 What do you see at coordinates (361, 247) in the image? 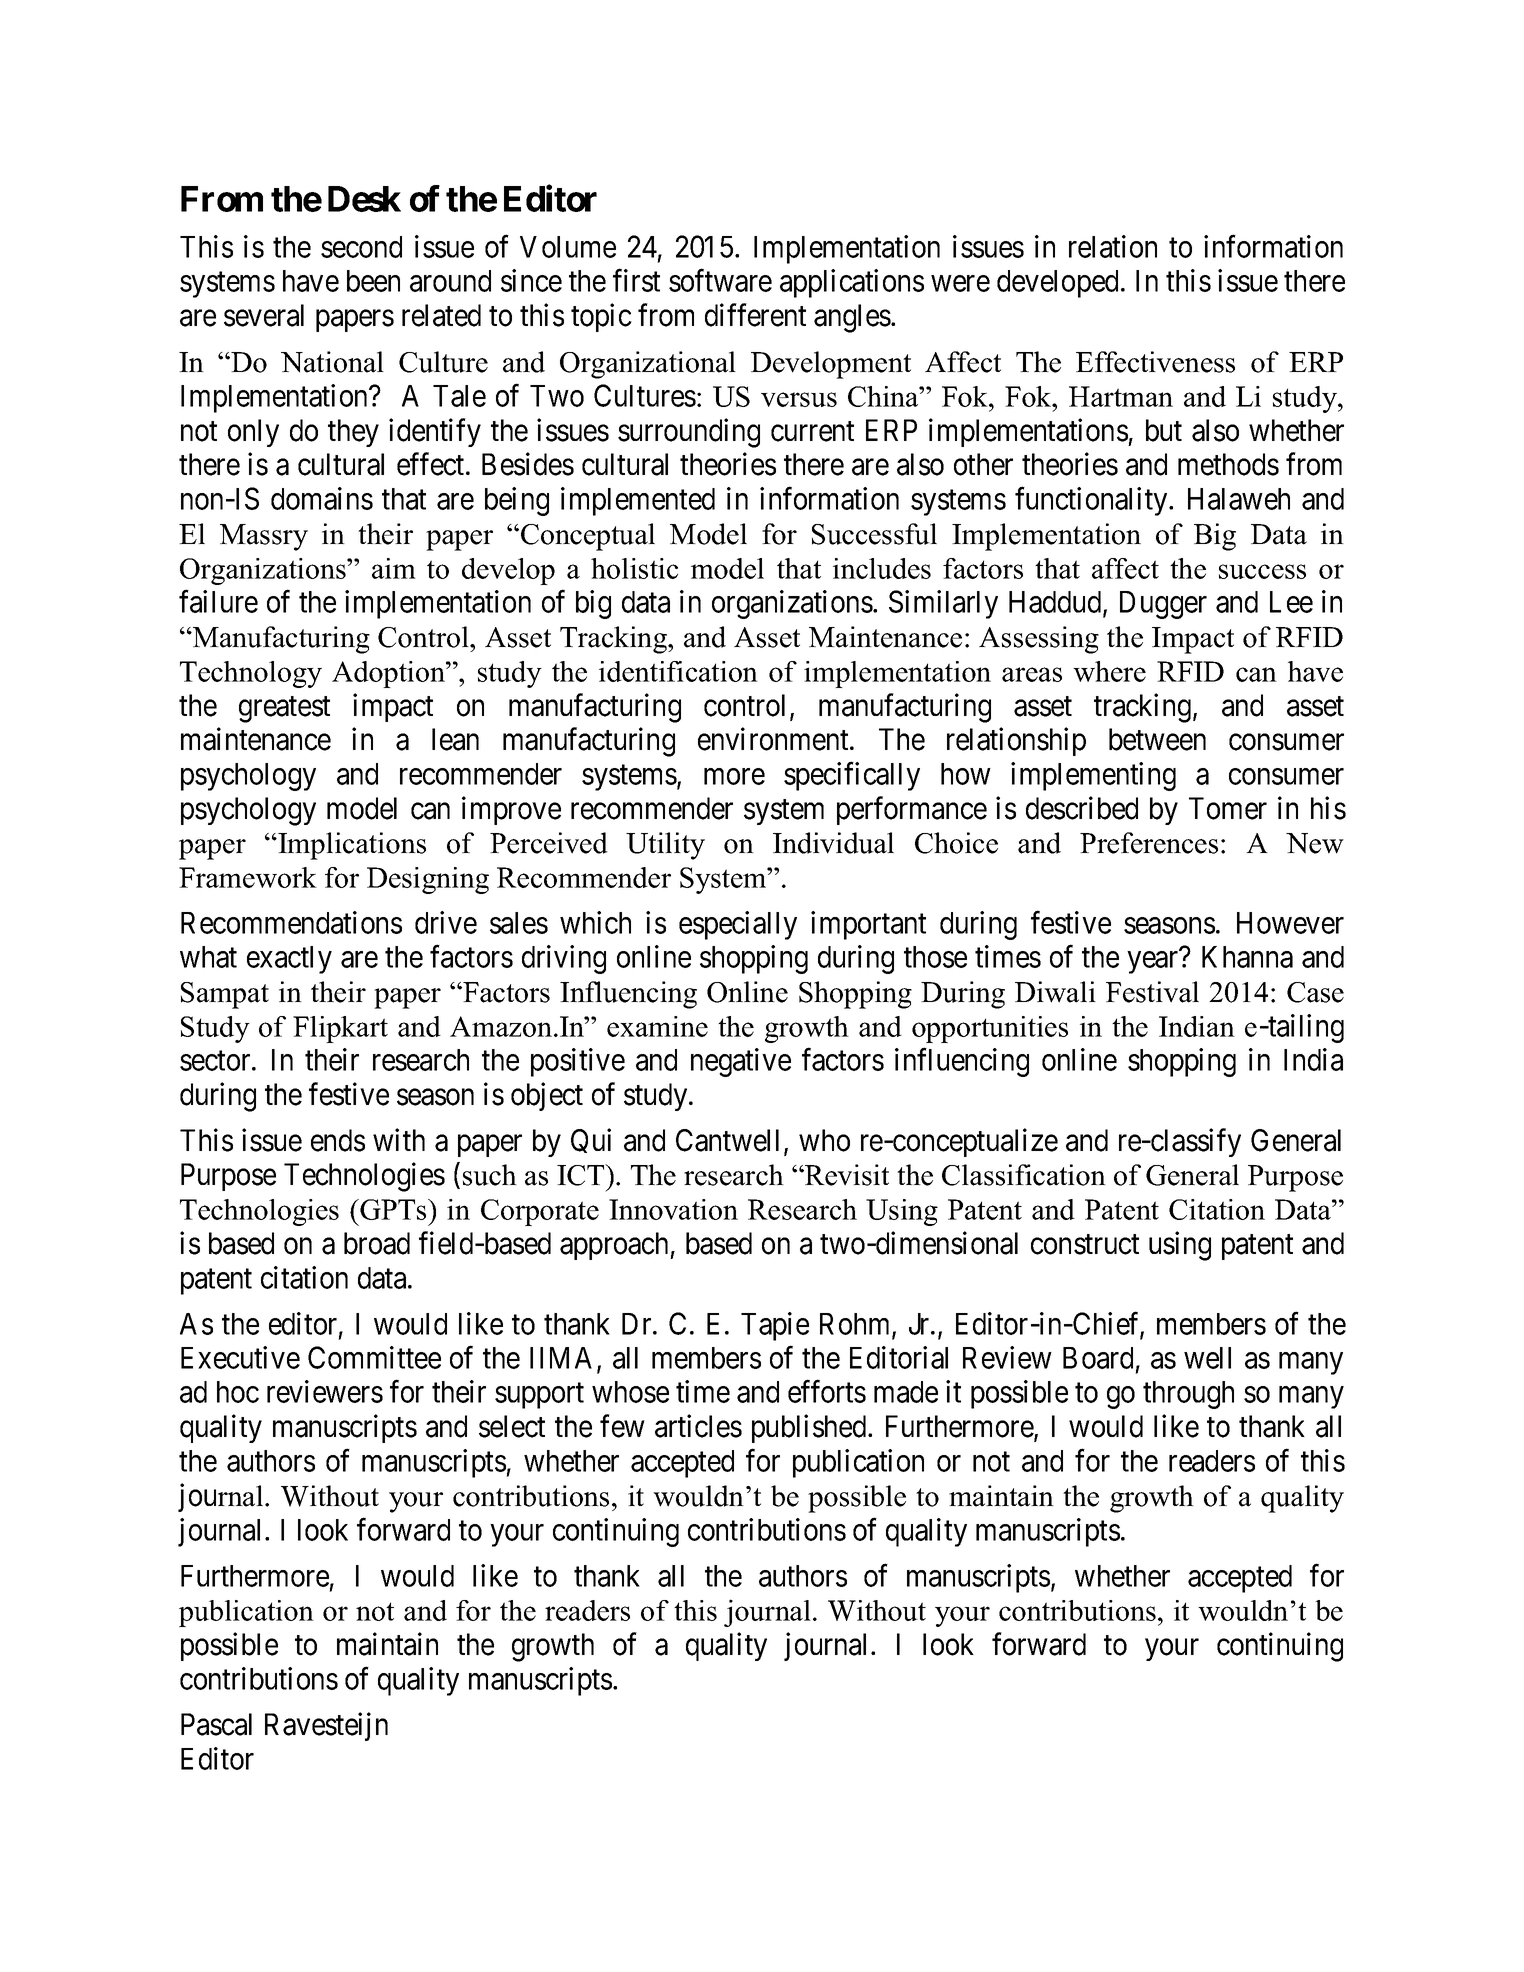
I see `second` at bounding box center [361, 247].
